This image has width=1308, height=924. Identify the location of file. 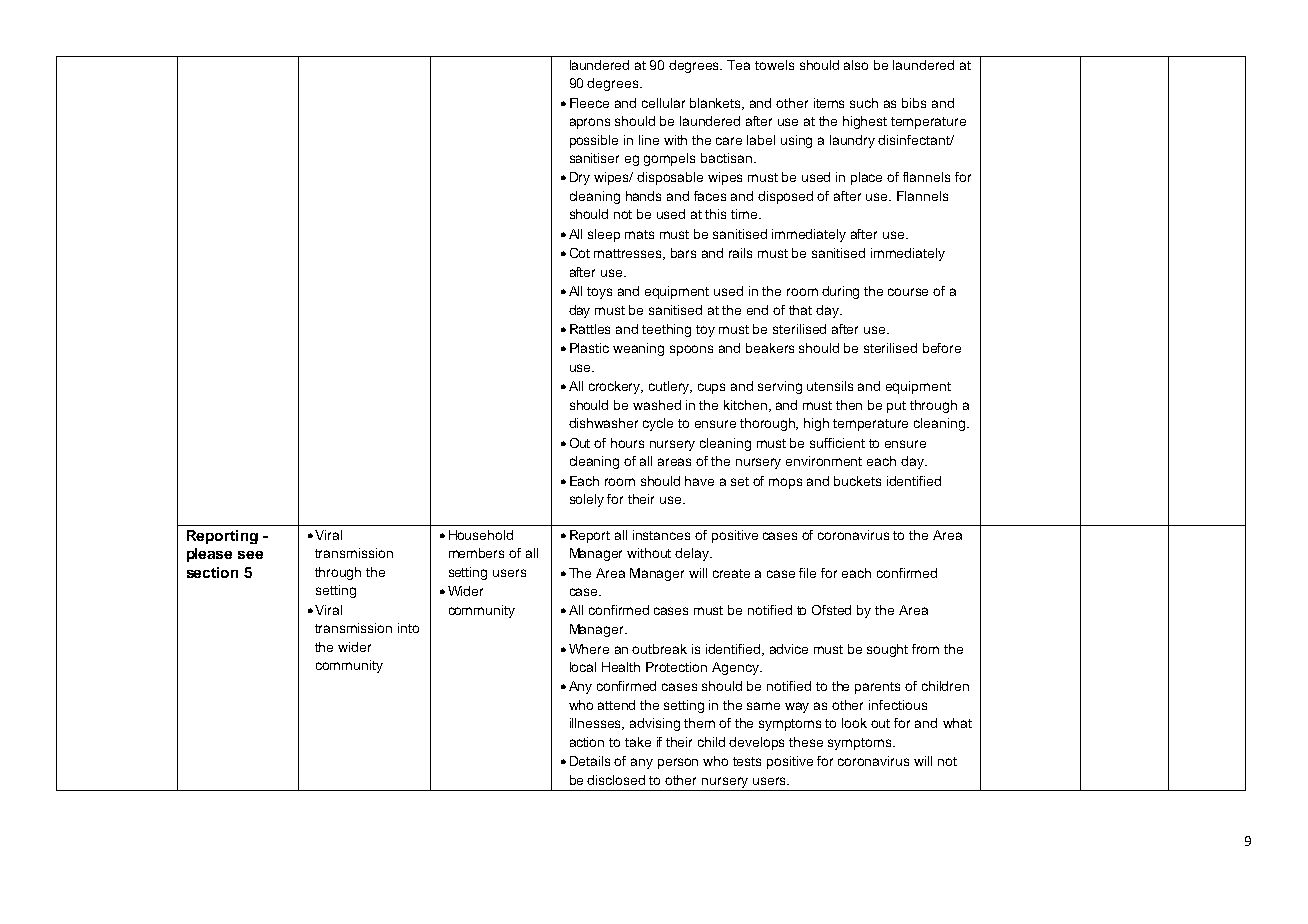
(807, 573).
